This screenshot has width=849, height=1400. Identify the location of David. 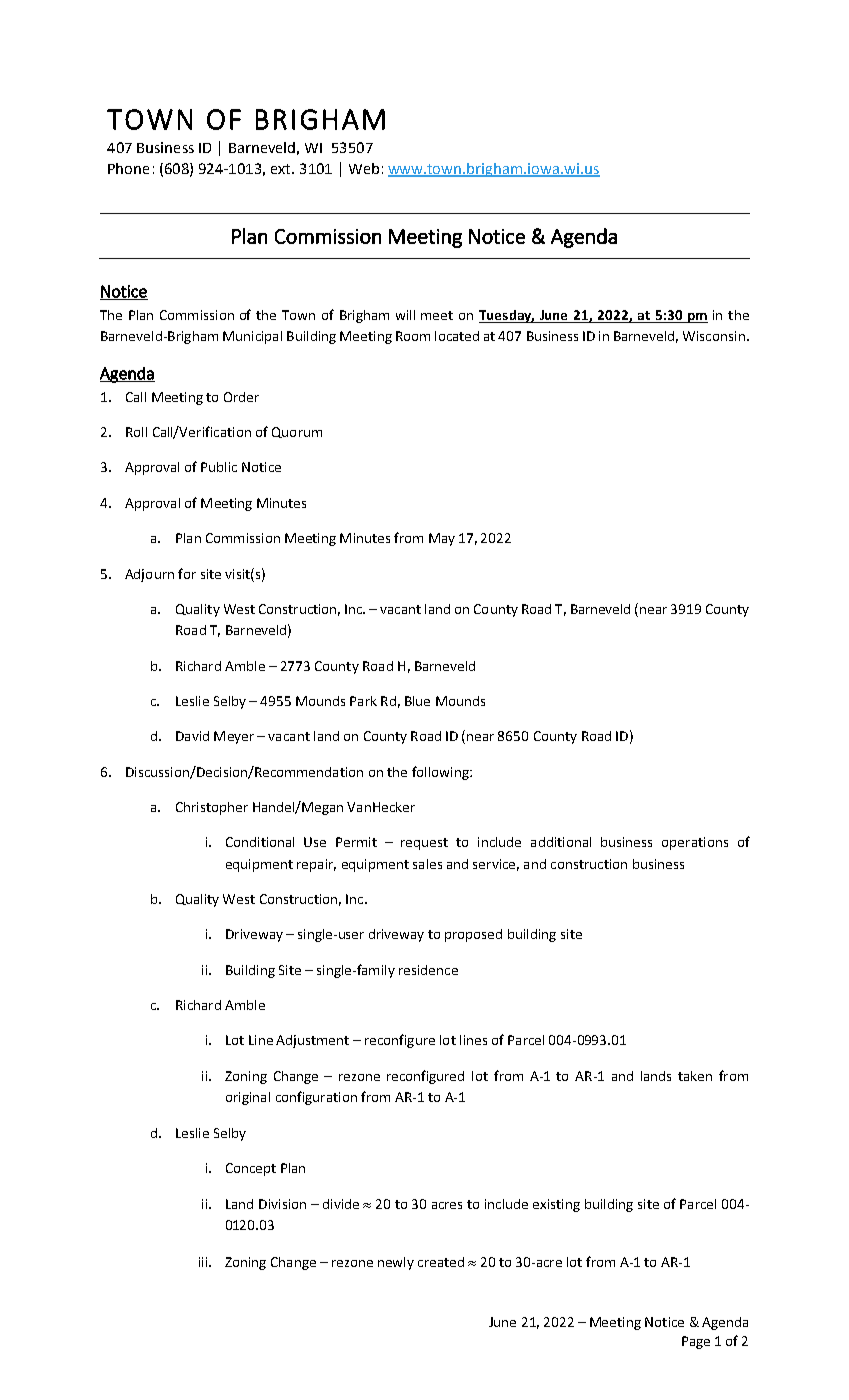
(192, 736).
